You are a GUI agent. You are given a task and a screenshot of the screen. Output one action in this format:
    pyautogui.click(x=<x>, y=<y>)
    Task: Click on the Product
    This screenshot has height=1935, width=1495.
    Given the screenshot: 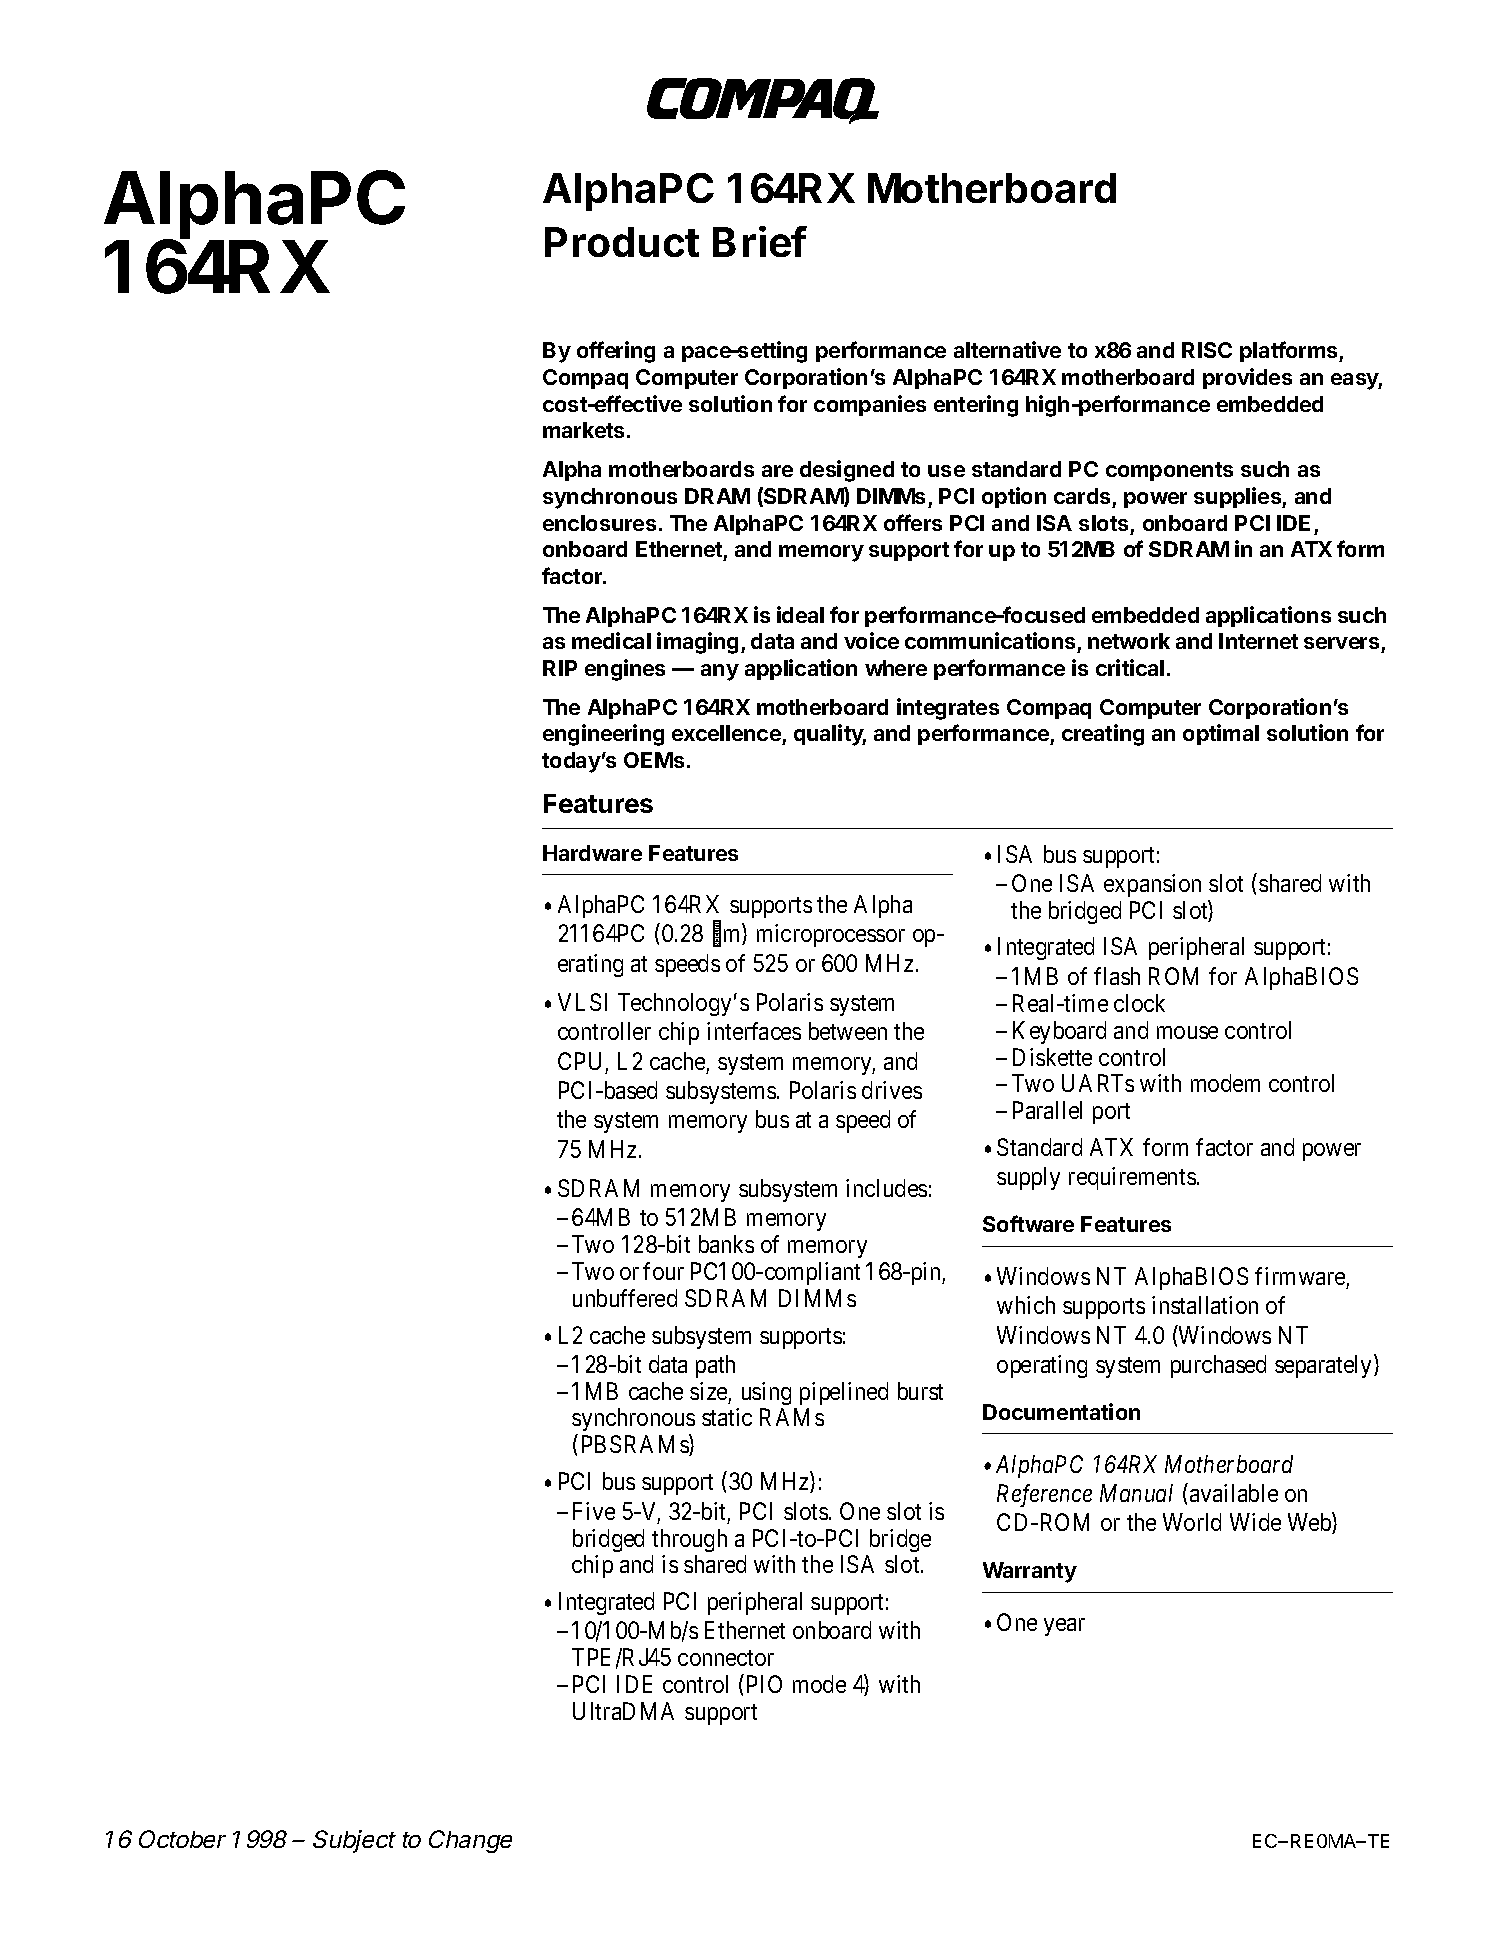 What is the action you would take?
    pyautogui.click(x=622, y=242)
